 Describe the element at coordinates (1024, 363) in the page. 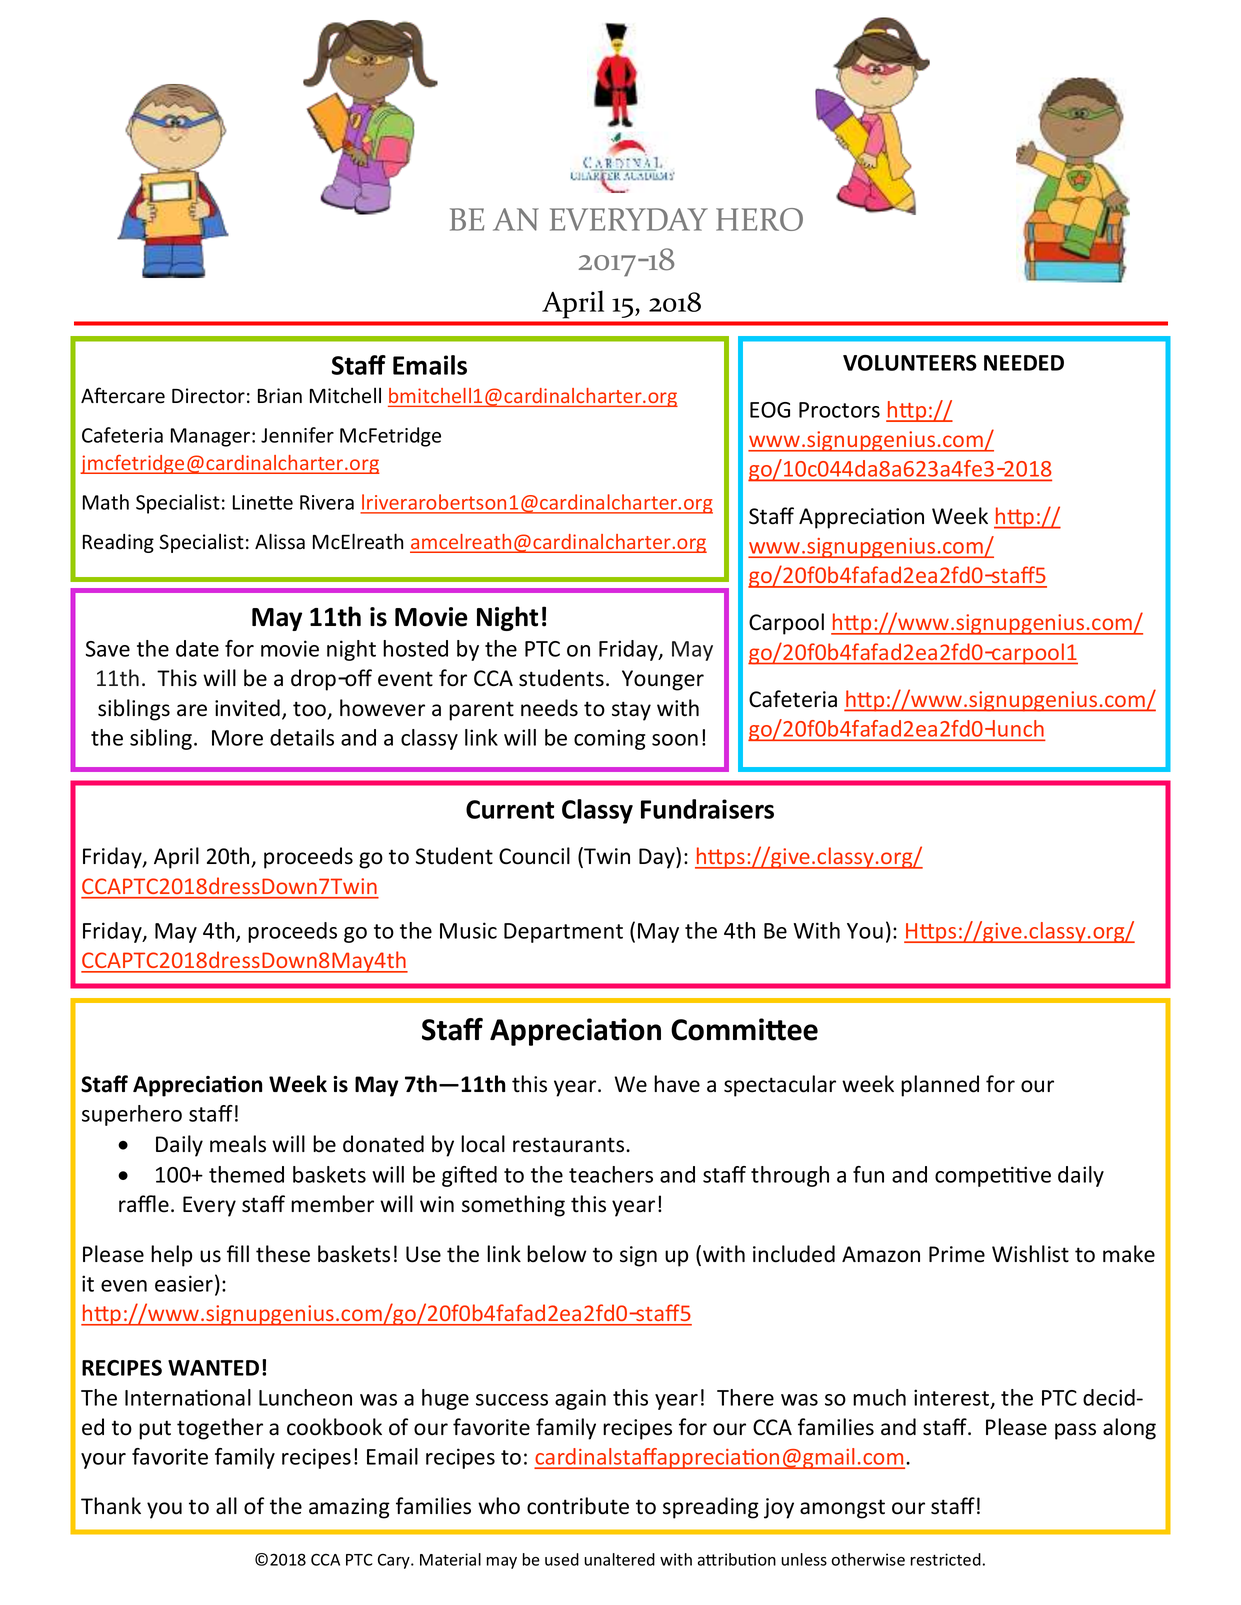

I see `NEEDED` at that location.
